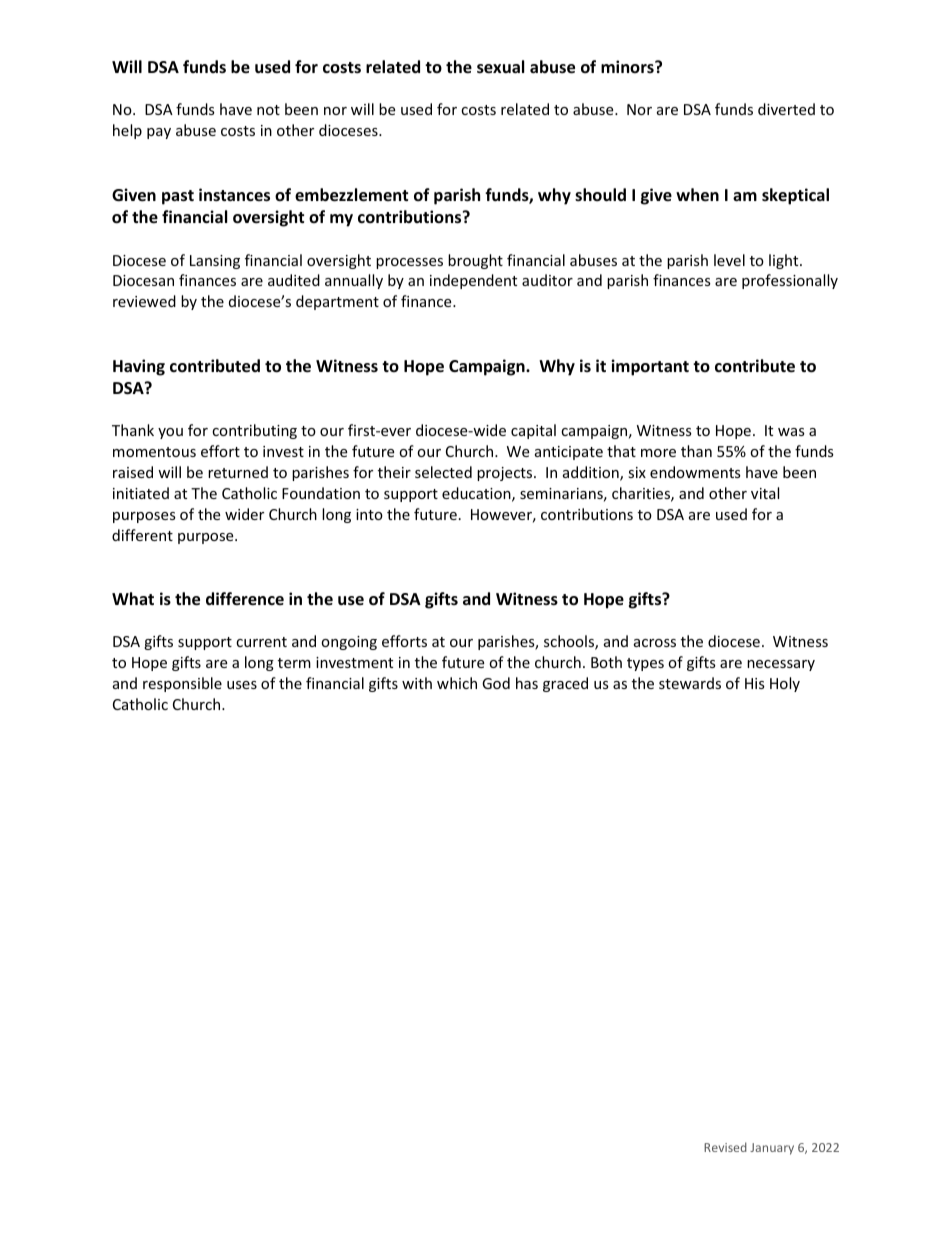 The width and height of the screenshot is (952, 1233). What do you see at coordinates (725, 1147) in the screenshot?
I see `Revised` at bounding box center [725, 1147].
